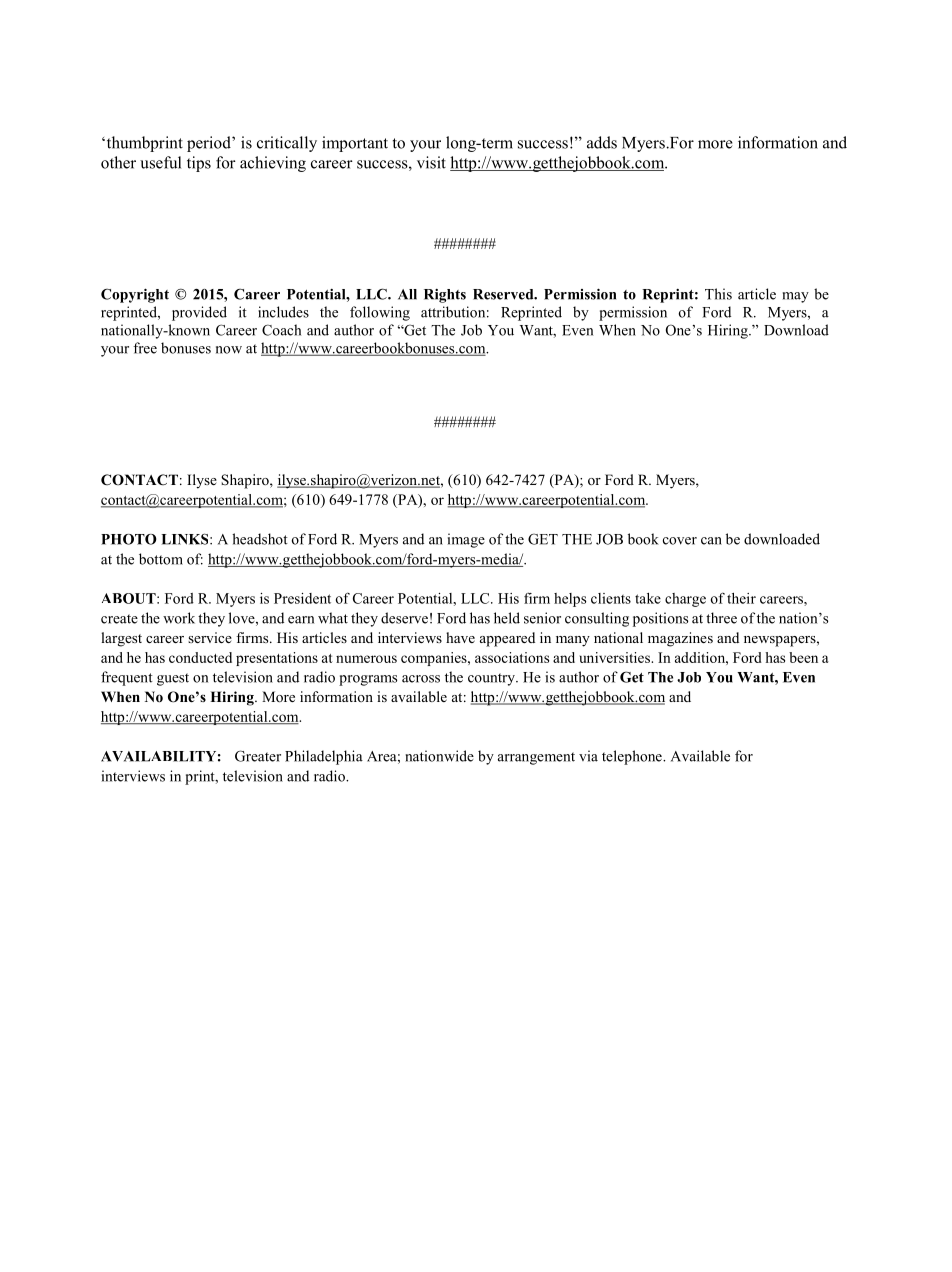 The width and height of the screenshot is (952, 1272). What do you see at coordinates (258, 756) in the screenshot?
I see `Greater` at bounding box center [258, 756].
